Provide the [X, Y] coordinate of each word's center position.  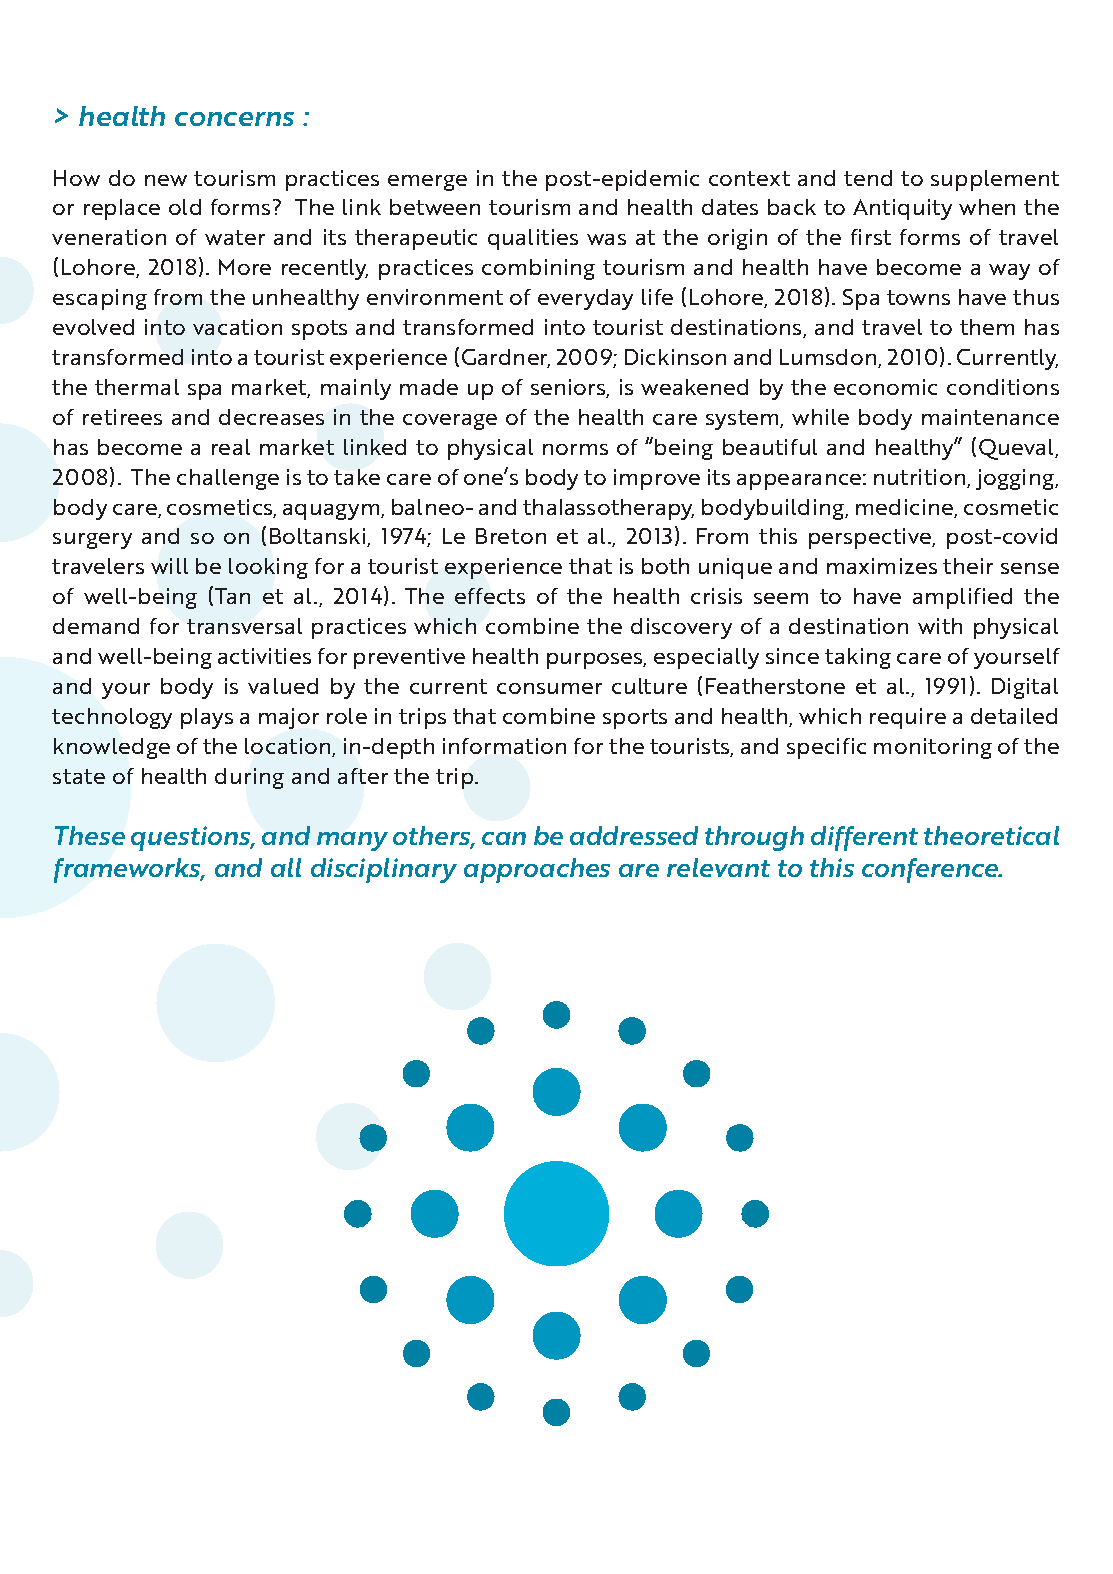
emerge [427, 183]
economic [885, 387]
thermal [137, 387]
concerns [234, 119]
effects [490, 596]
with [940, 626]
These [90, 835]
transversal [244, 626]
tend [868, 178]
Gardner [506, 358]
